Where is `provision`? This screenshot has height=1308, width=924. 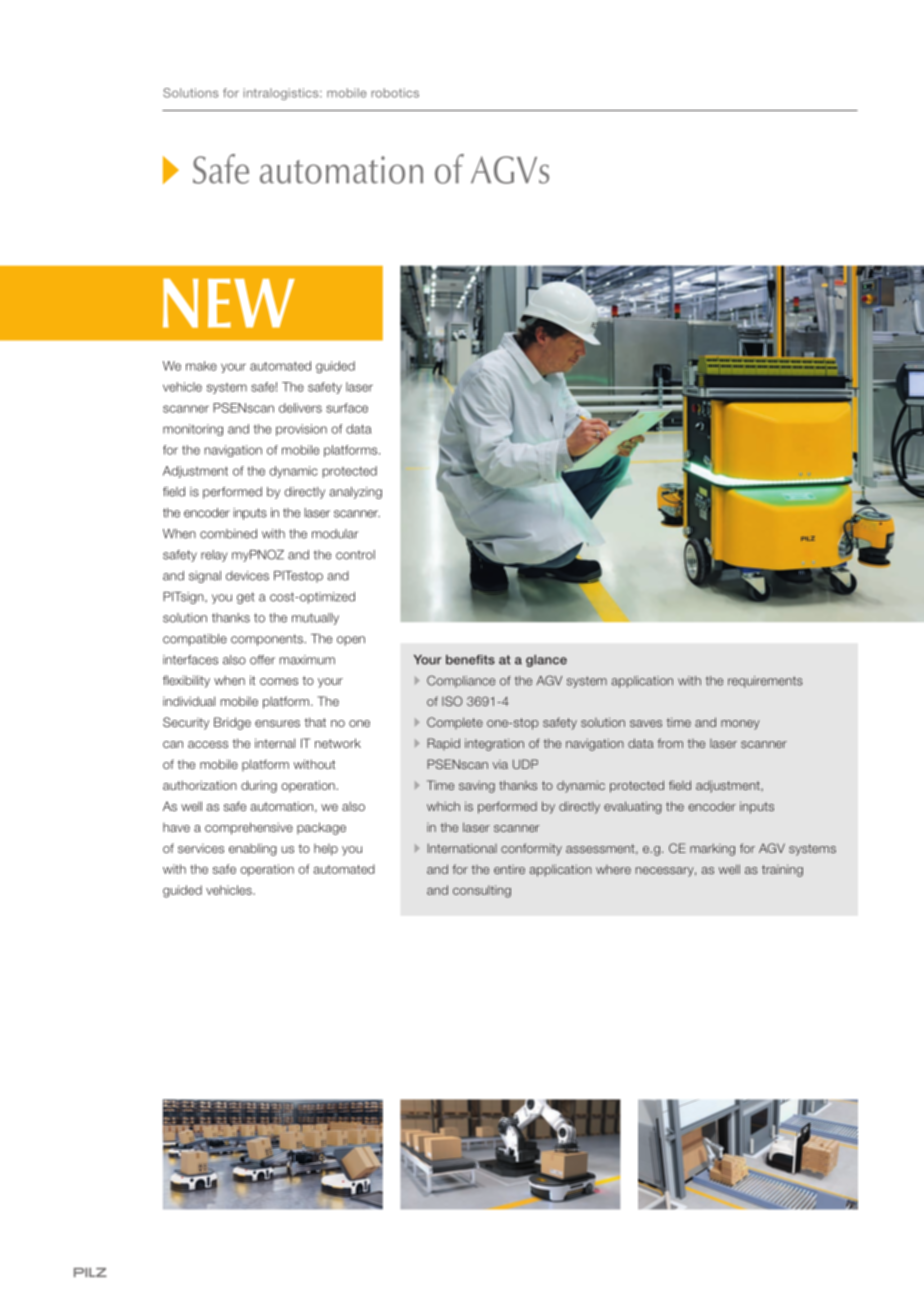
provision is located at coordinates (301, 430).
